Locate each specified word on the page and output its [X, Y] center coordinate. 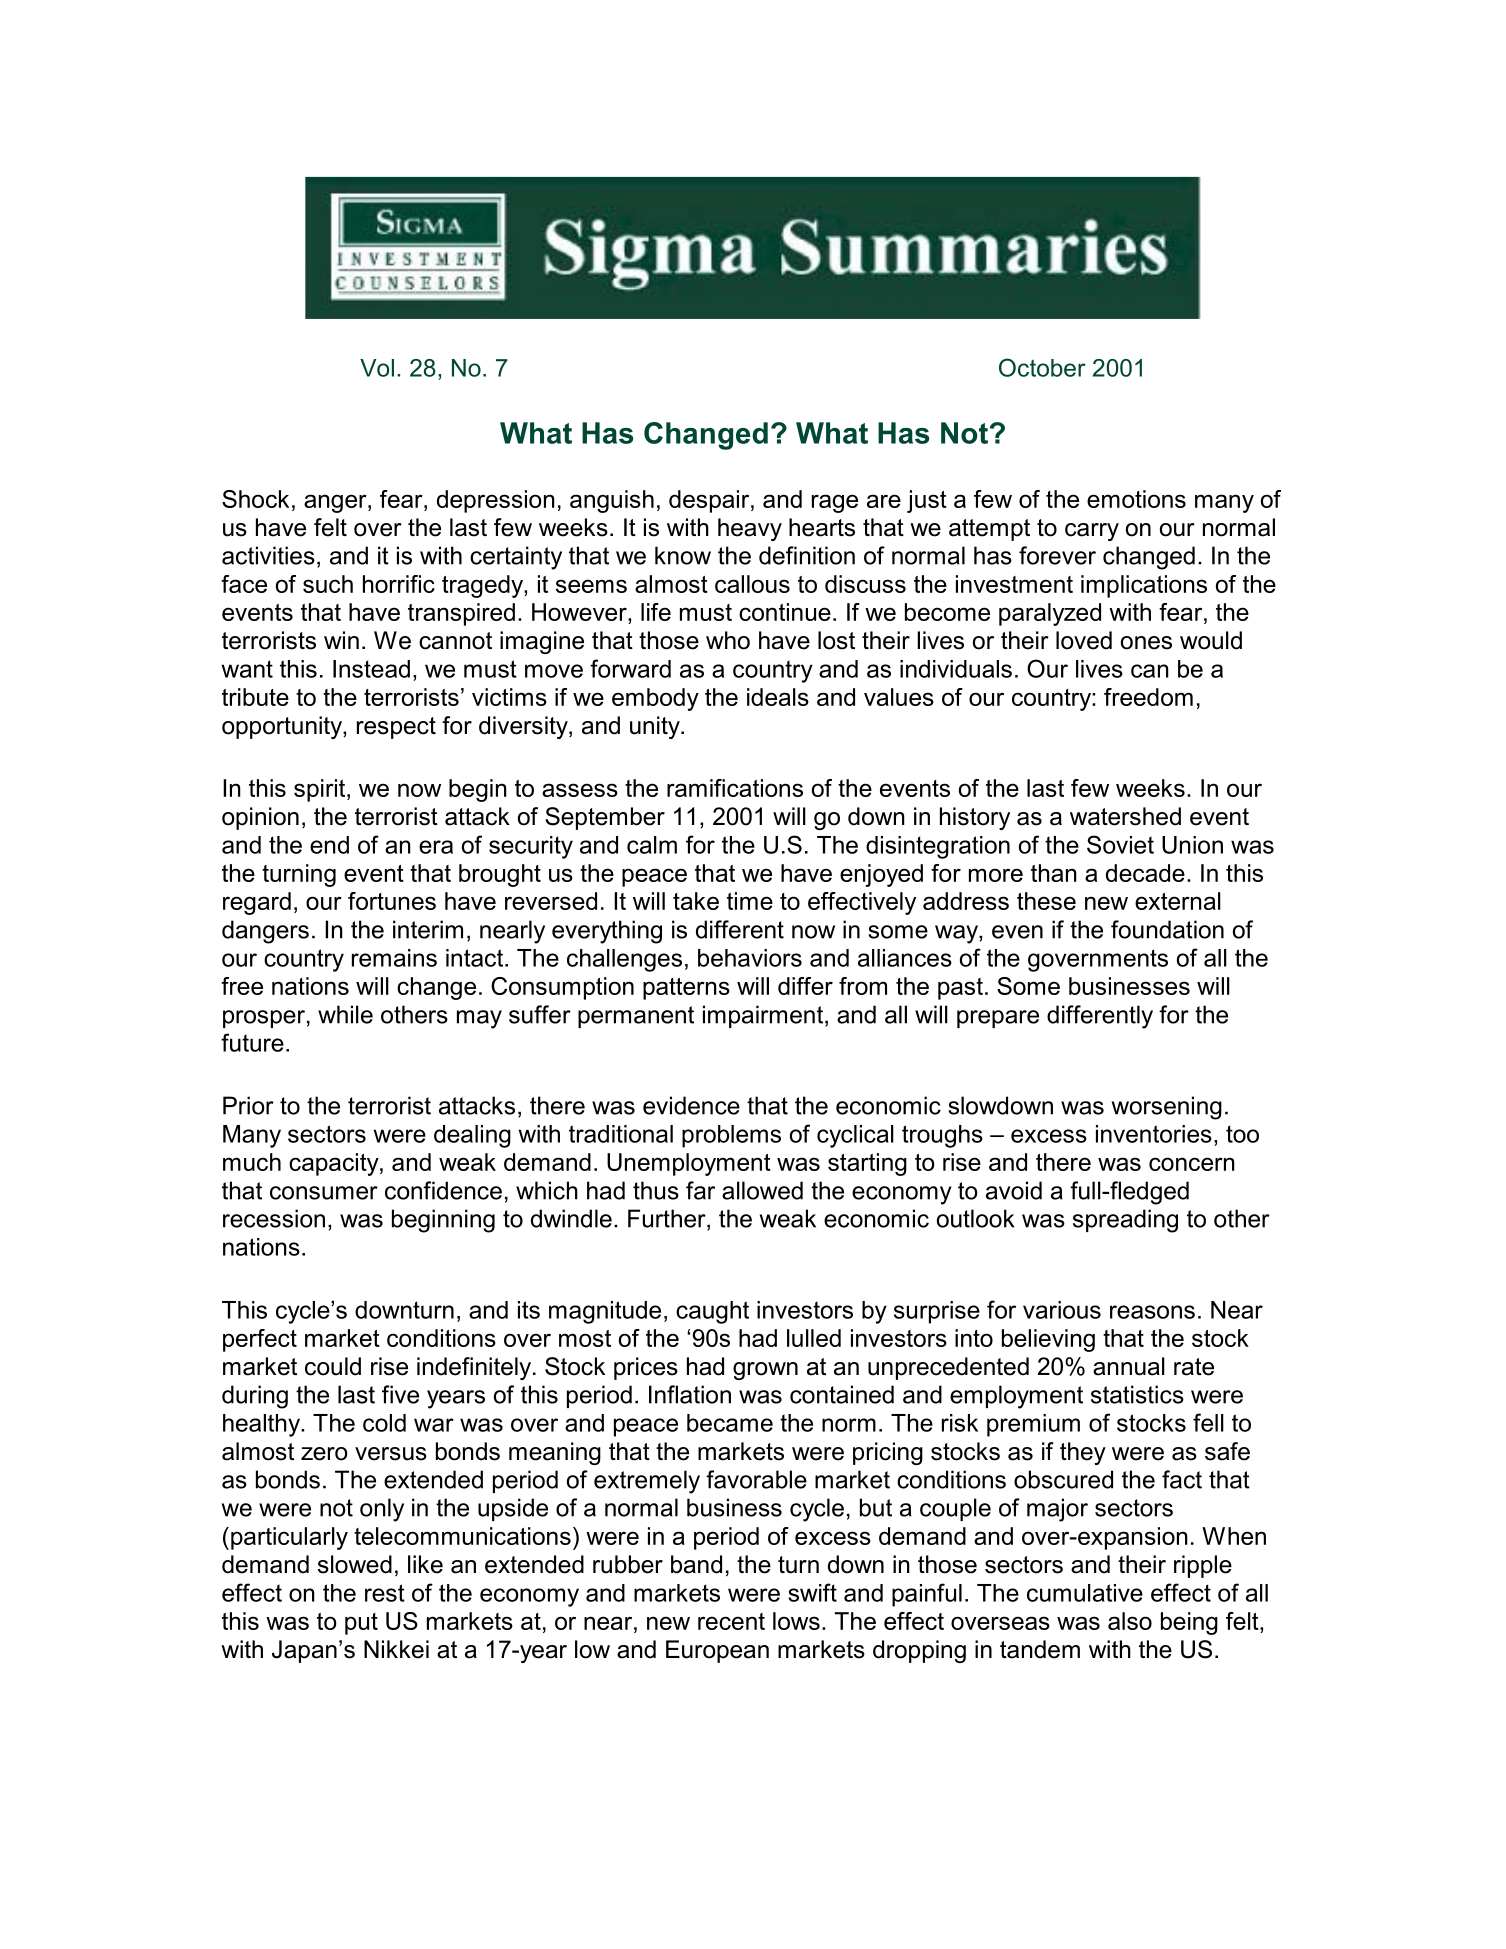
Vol [377, 368]
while [345, 1014]
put [361, 1624]
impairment [763, 1016]
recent [731, 1621]
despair [710, 501]
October [1042, 367]
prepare [998, 1019]
